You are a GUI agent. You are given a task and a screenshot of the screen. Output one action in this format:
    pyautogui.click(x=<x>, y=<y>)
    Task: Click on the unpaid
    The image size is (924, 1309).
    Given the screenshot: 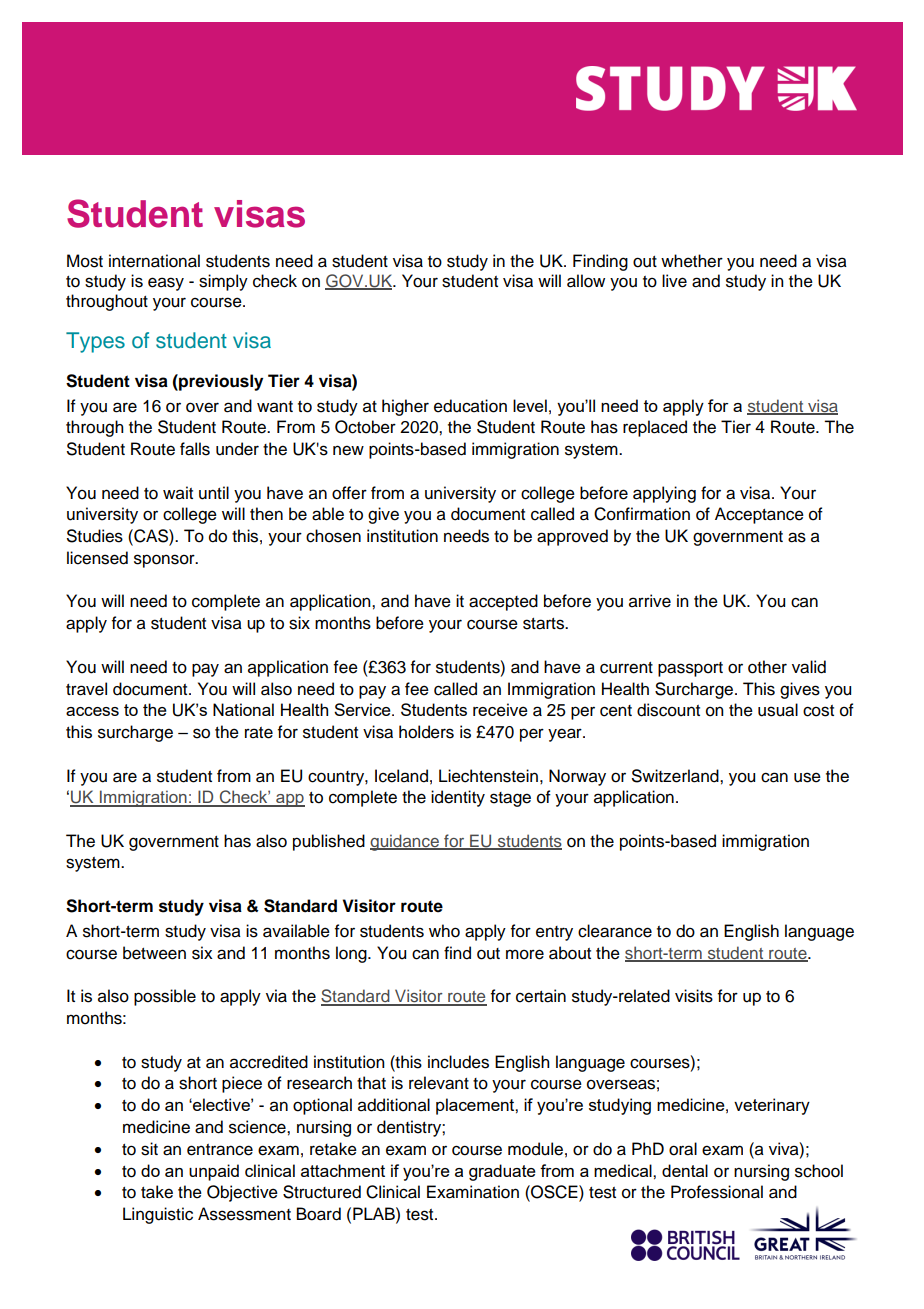 What is the action you would take?
    pyautogui.click(x=214, y=1172)
